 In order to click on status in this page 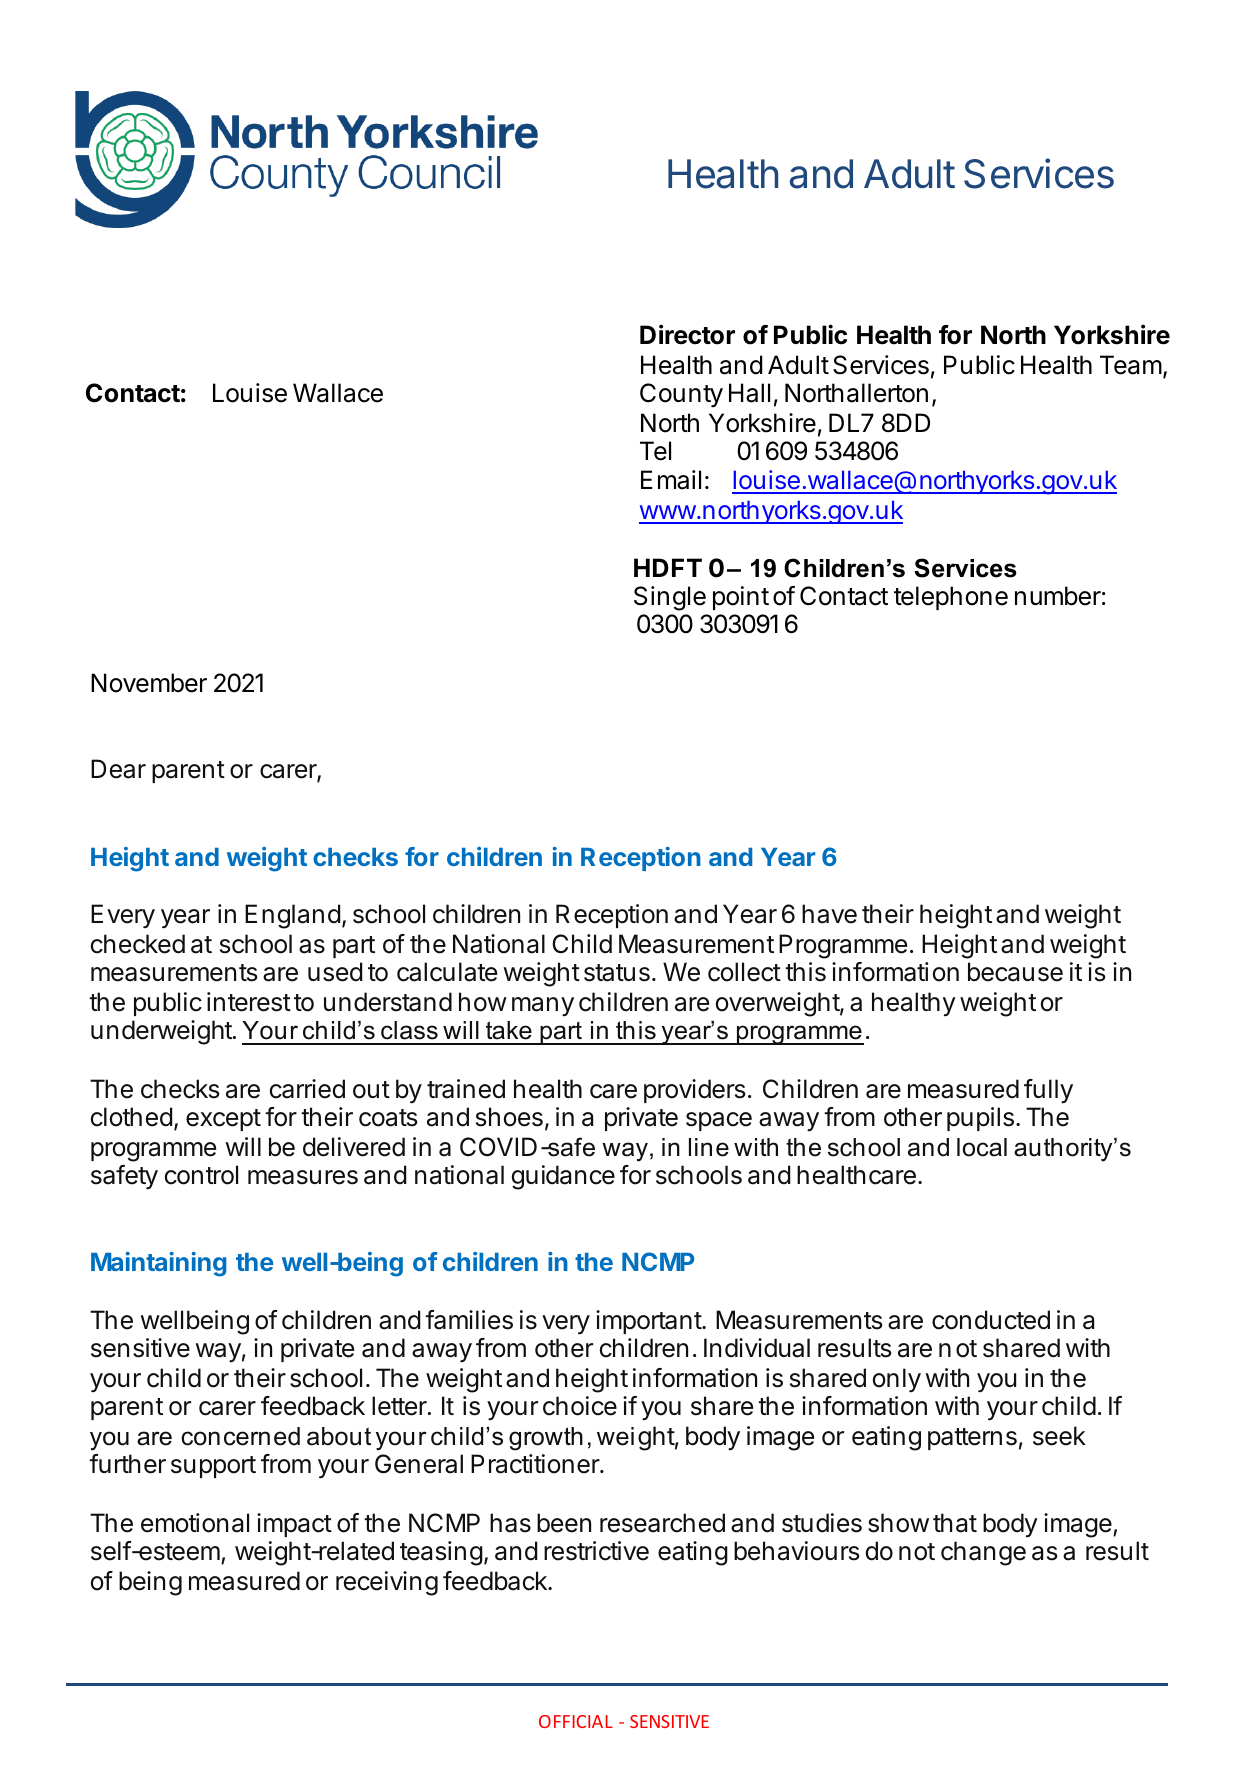, I will do `click(617, 973)`.
